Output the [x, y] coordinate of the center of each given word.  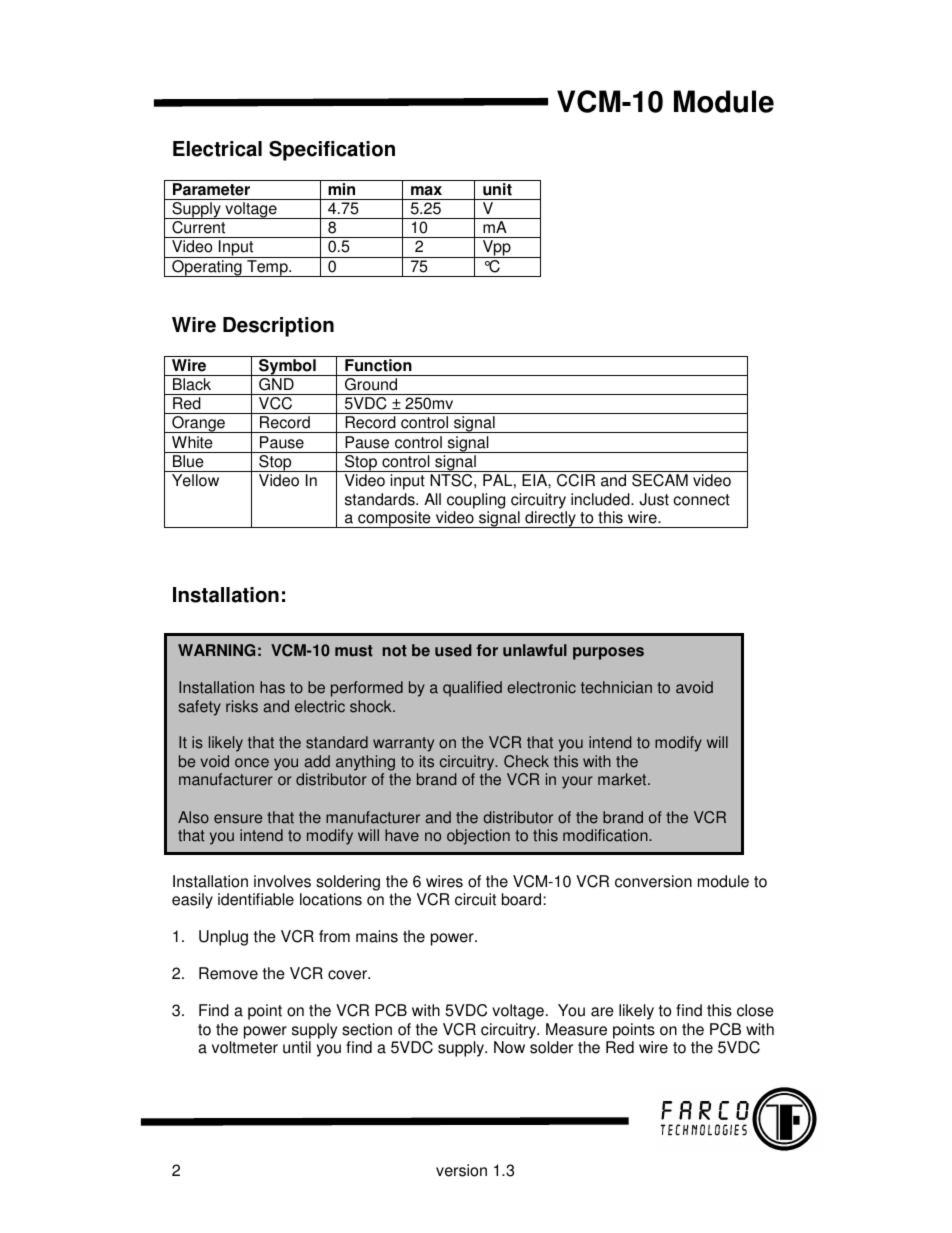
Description [278, 327]
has [272, 687]
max [426, 191]
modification [606, 835]
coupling [476, 501]
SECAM [660, 480]
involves [282, 881]
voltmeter [245, 1047]
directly [550, 519]
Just [654, 499]
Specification [332, 151]
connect [701, 500]
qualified [472, 689]
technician [616, 687]
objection [478, 837]
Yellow [195, 480]
